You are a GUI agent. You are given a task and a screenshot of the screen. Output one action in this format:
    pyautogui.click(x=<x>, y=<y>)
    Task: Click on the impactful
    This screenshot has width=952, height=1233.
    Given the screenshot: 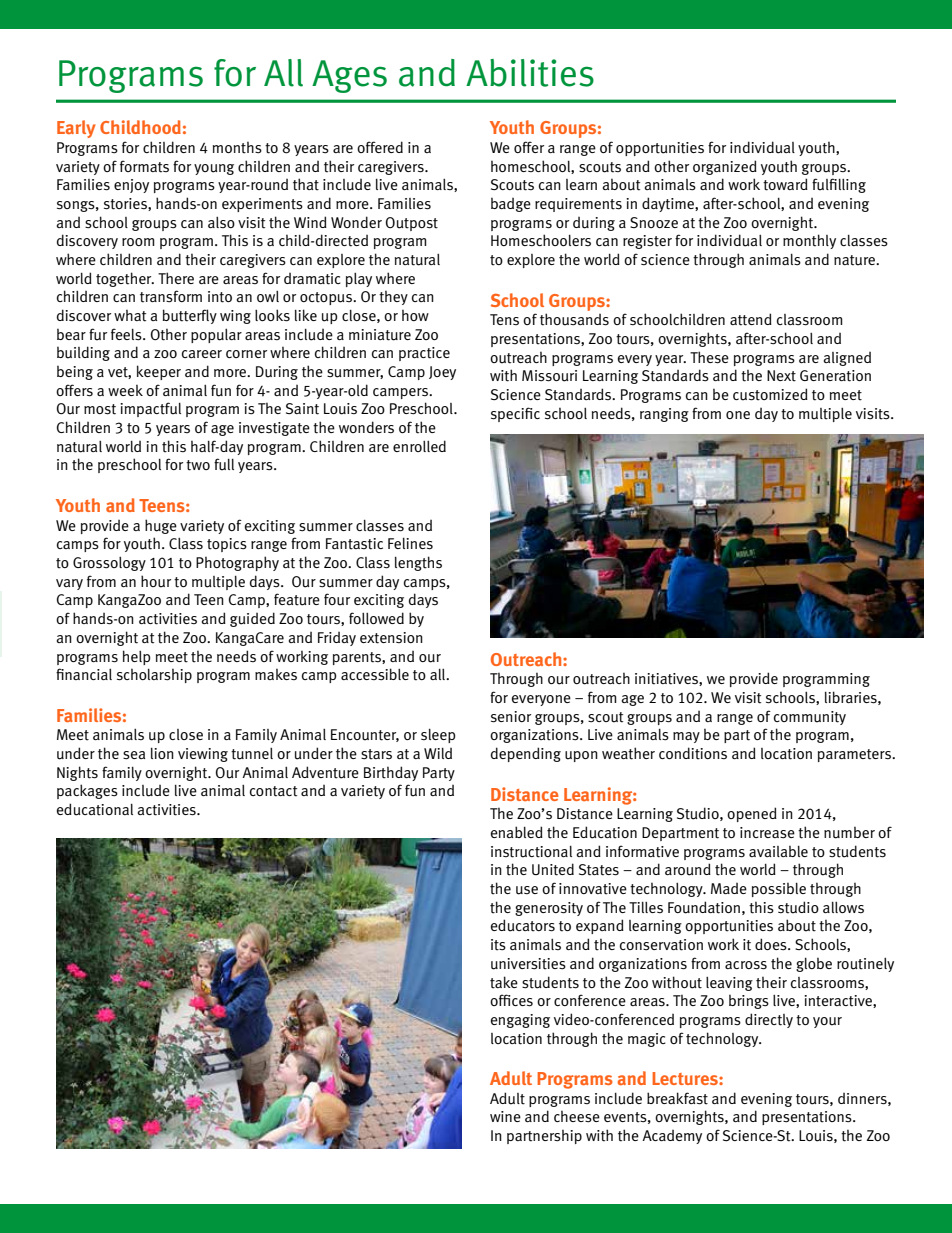 What is the action you would take?
    pyautogui.click(x=150, y=409)
